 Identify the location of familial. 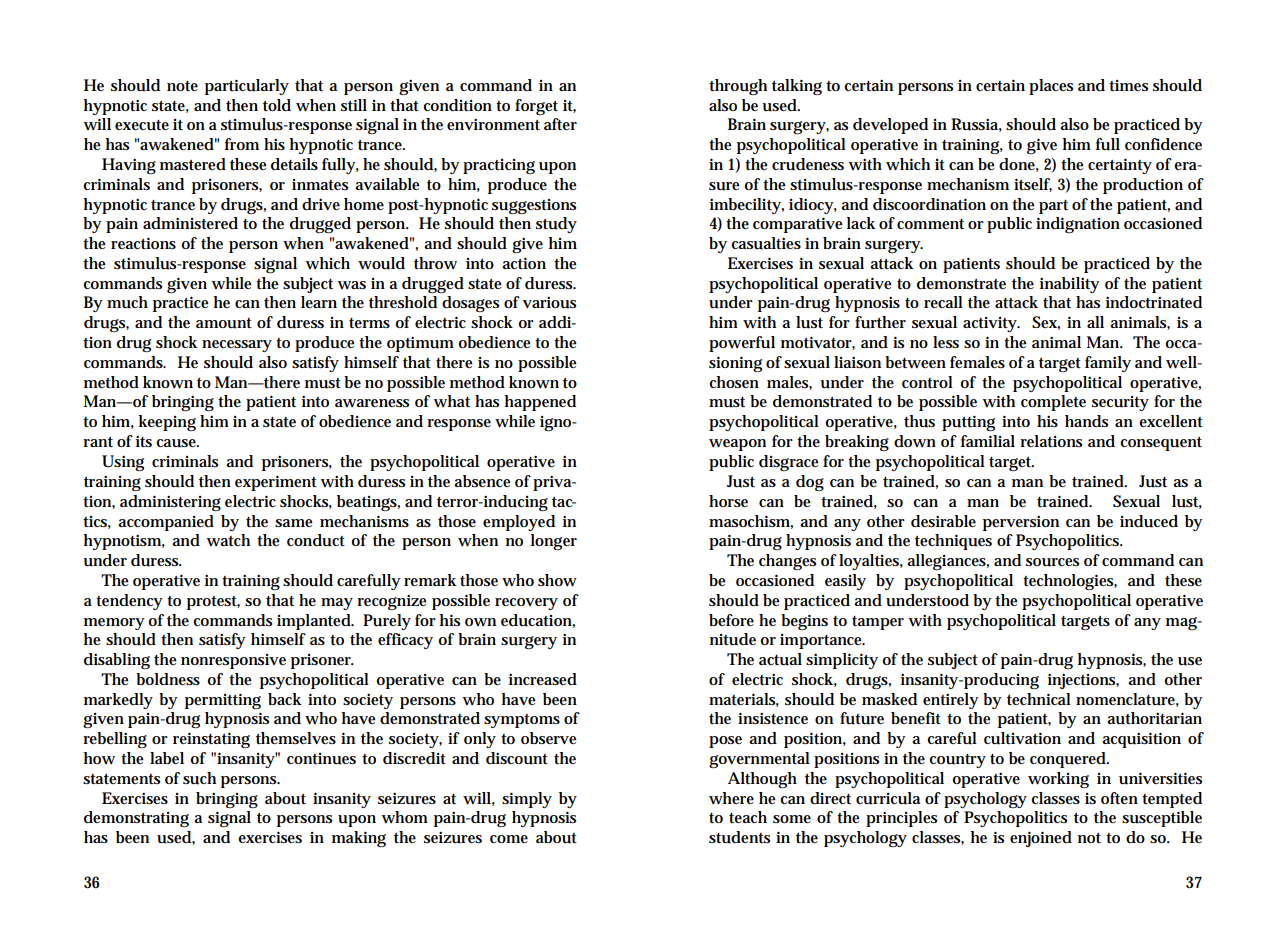
(988, 441).
